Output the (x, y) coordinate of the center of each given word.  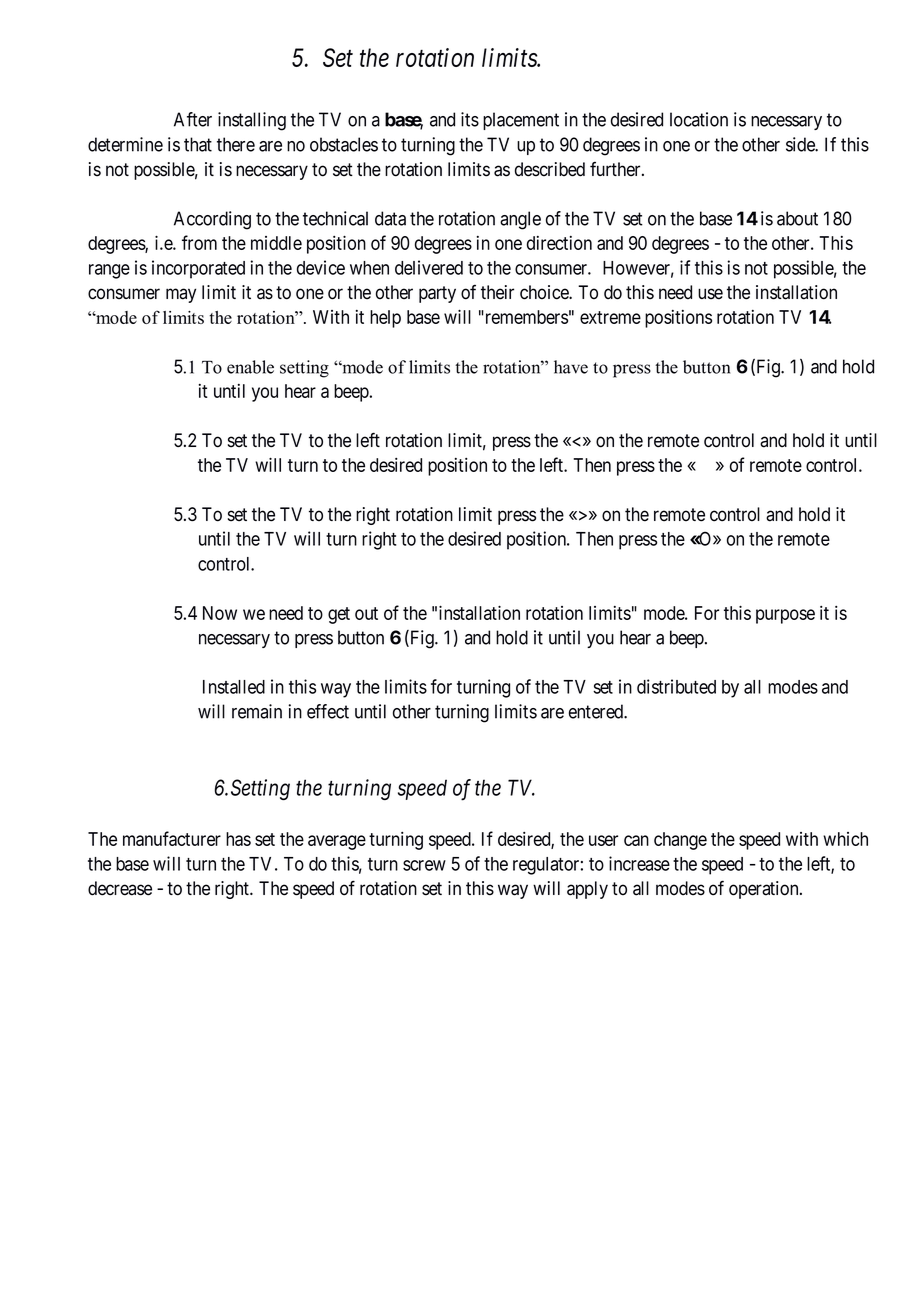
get (339, 615)
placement (521, 121)
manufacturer (172, 838)
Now (220, 613)
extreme (610, 317)
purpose (785, 616)
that (198, 144)
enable (250, 367)
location (699, 119)
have (571, 367)
